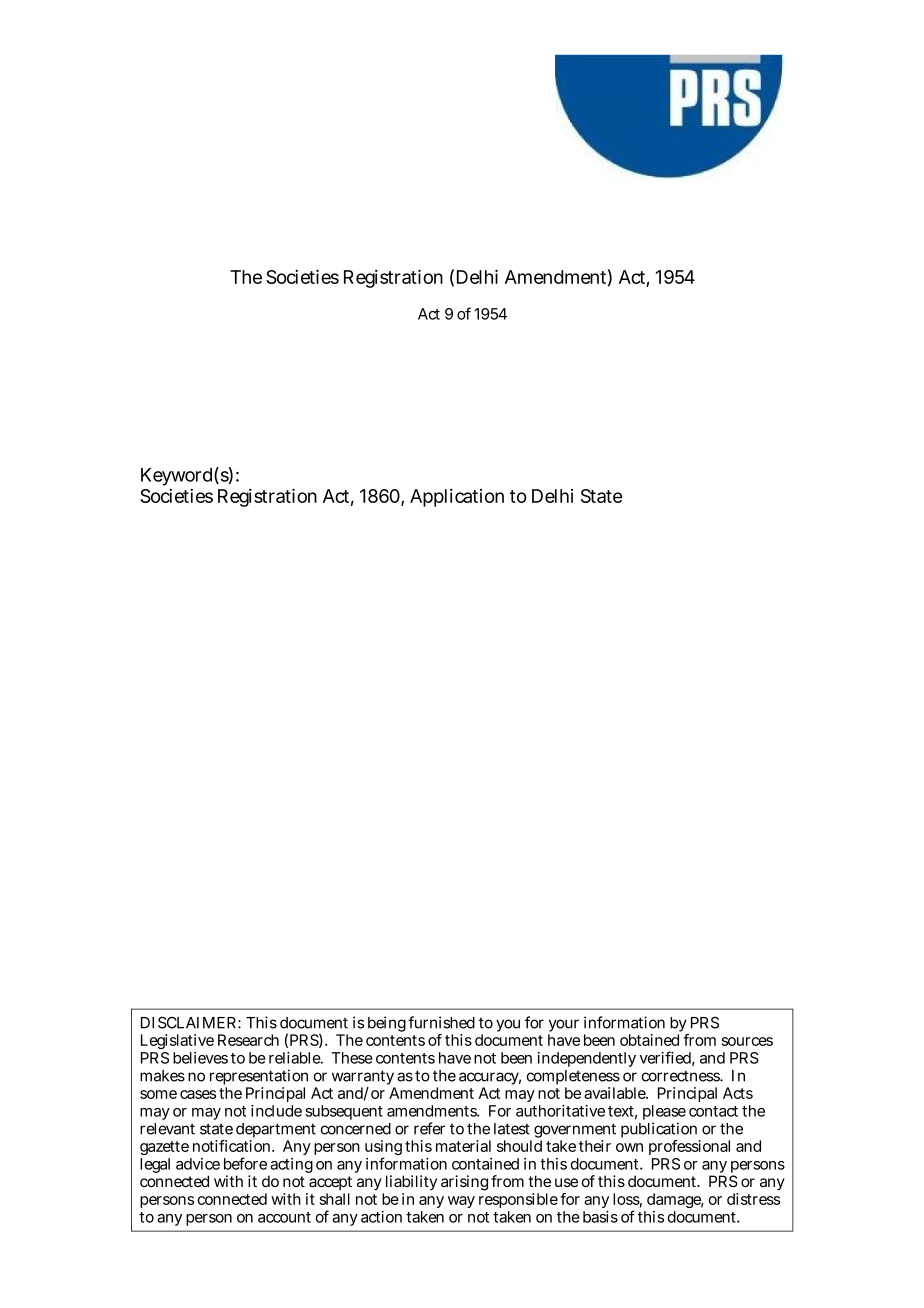 The width and height of the image is (924, 1308). I want to click on way, so click(461, 1202).
